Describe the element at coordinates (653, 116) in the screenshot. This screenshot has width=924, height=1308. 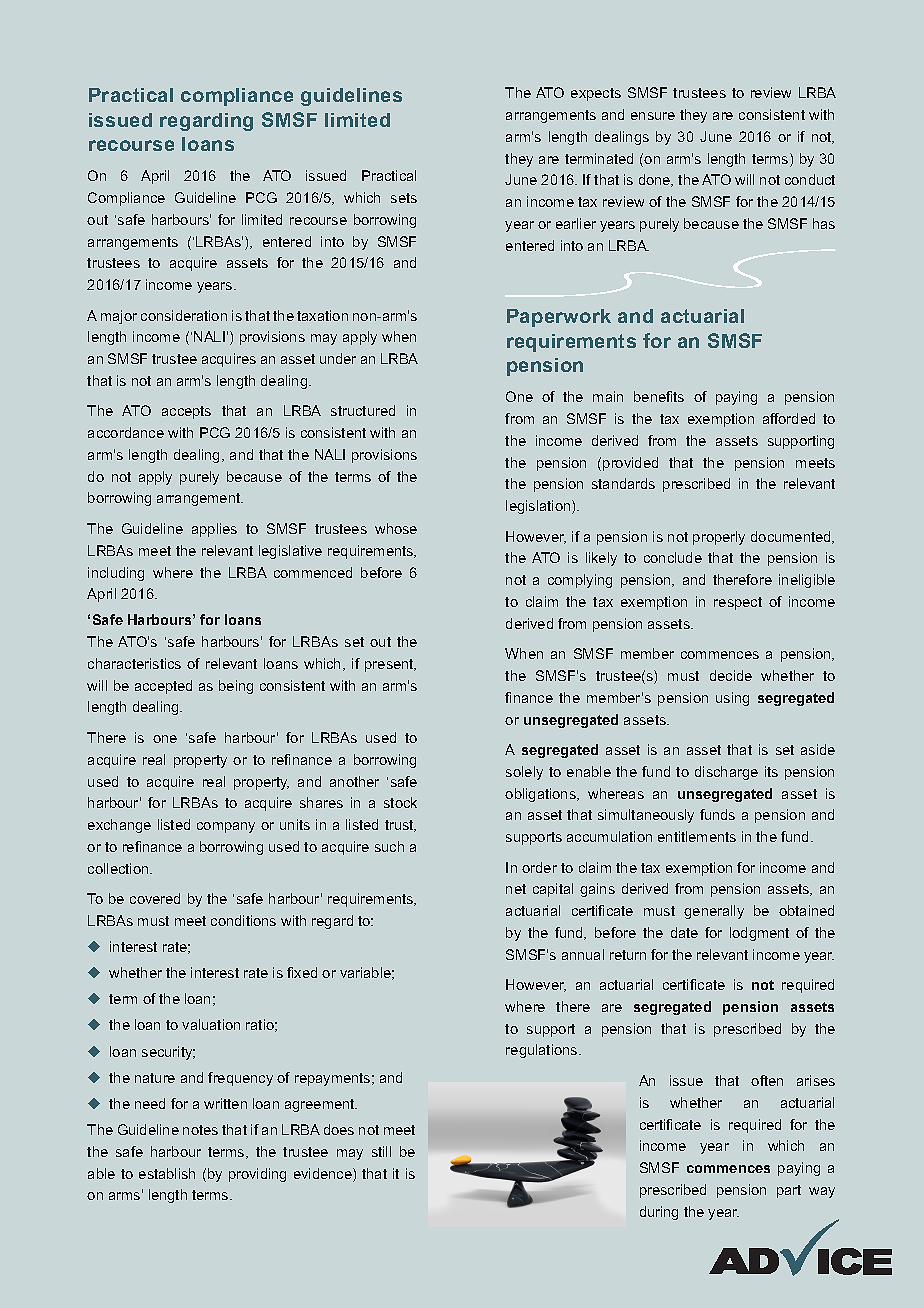
I see `ensure` at that location.
